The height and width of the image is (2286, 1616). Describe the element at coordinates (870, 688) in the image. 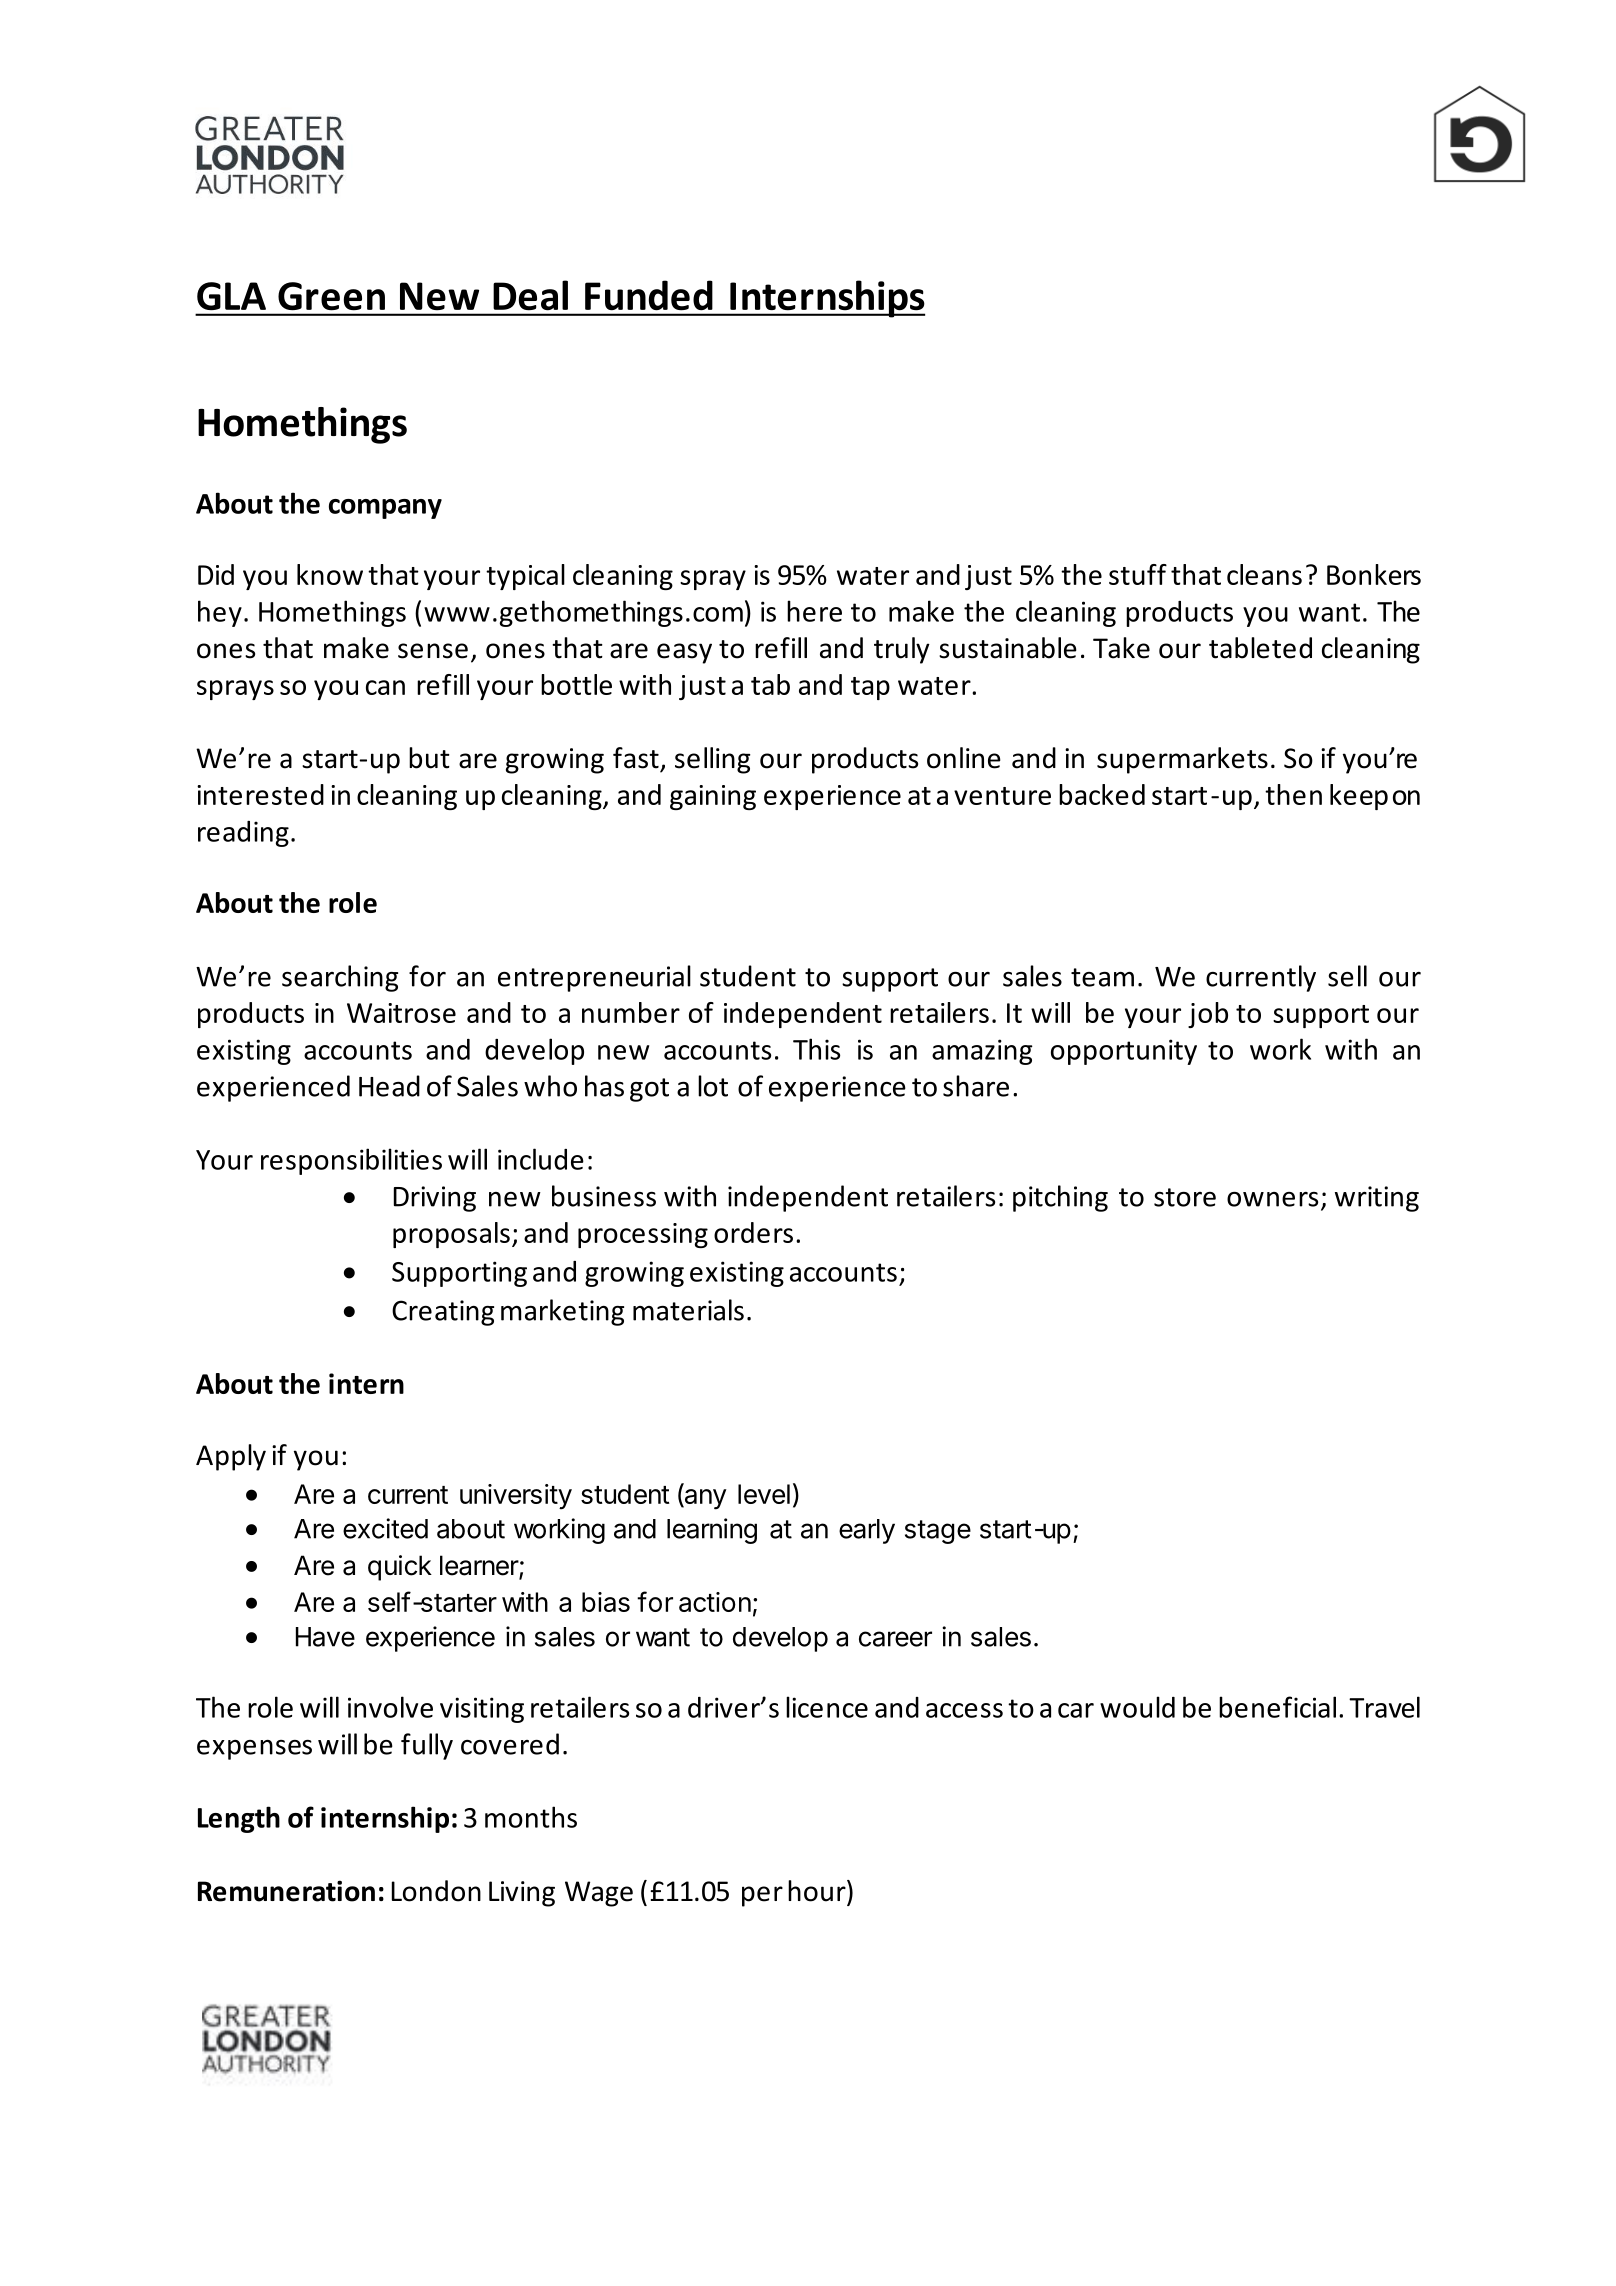

I see `tap` at that location.
